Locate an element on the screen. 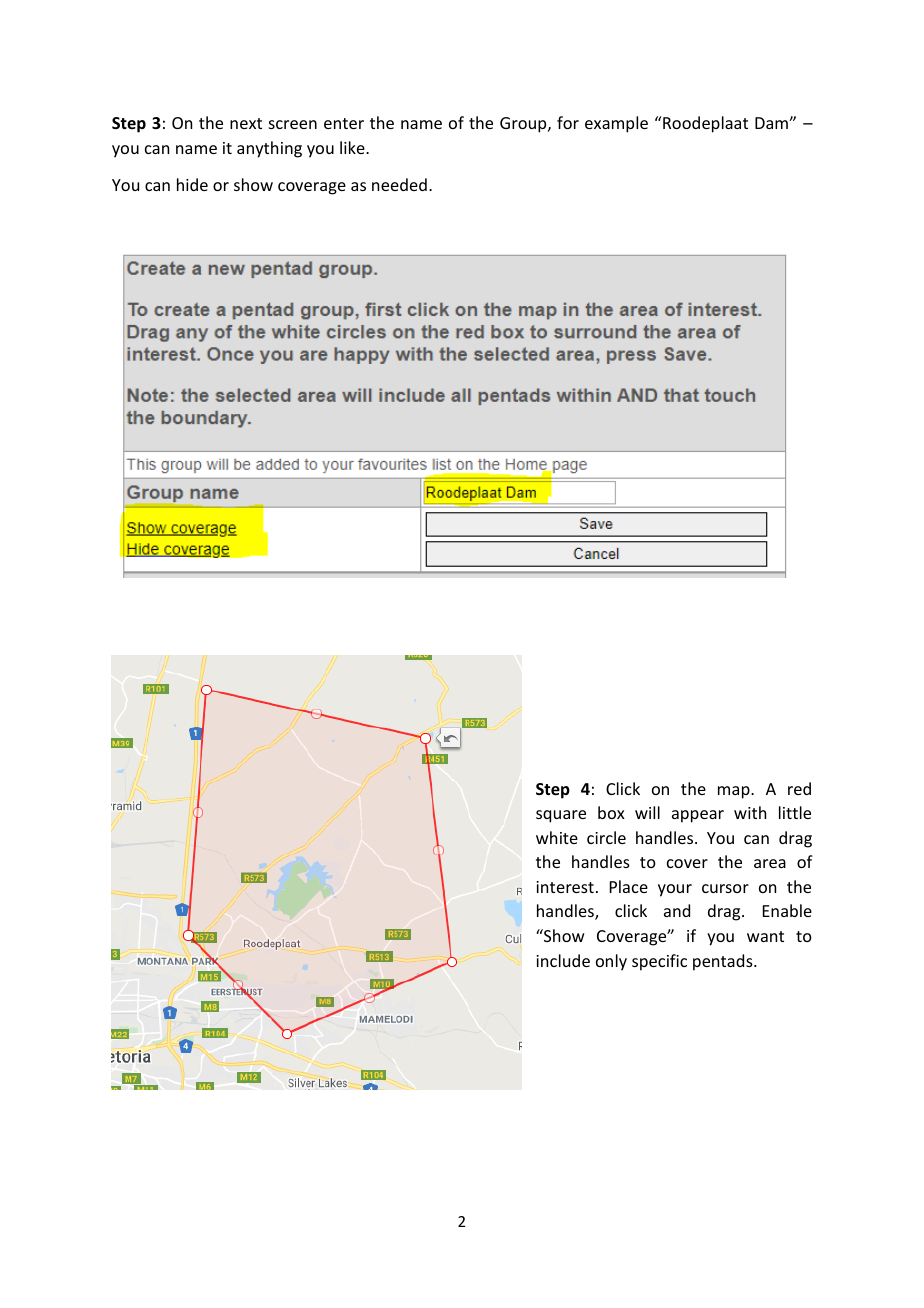 This screenshot has width=924, height=1308. include is located at coordinates (563, 960).
